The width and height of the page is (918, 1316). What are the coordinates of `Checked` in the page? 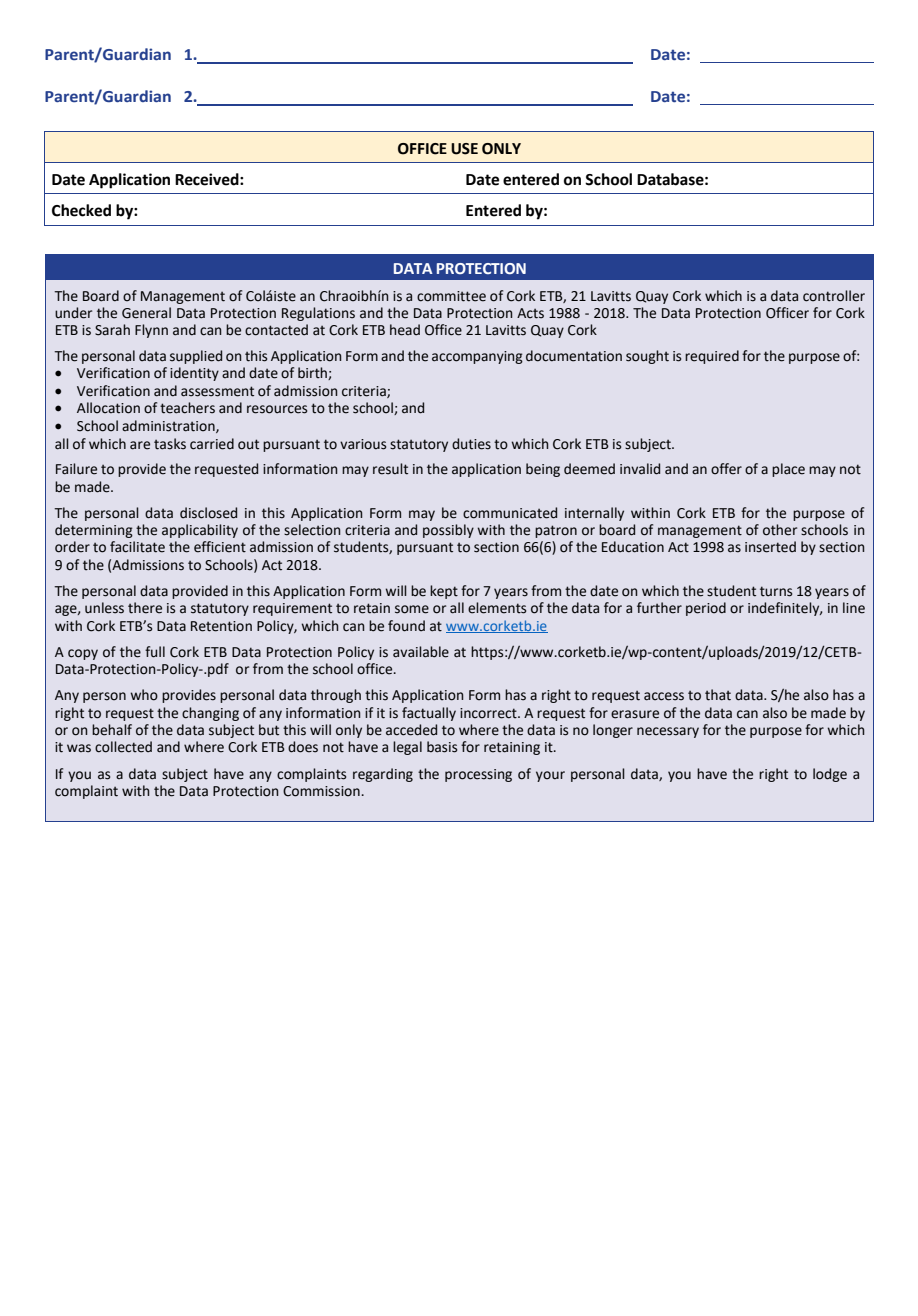 It's located at (81, 210).
